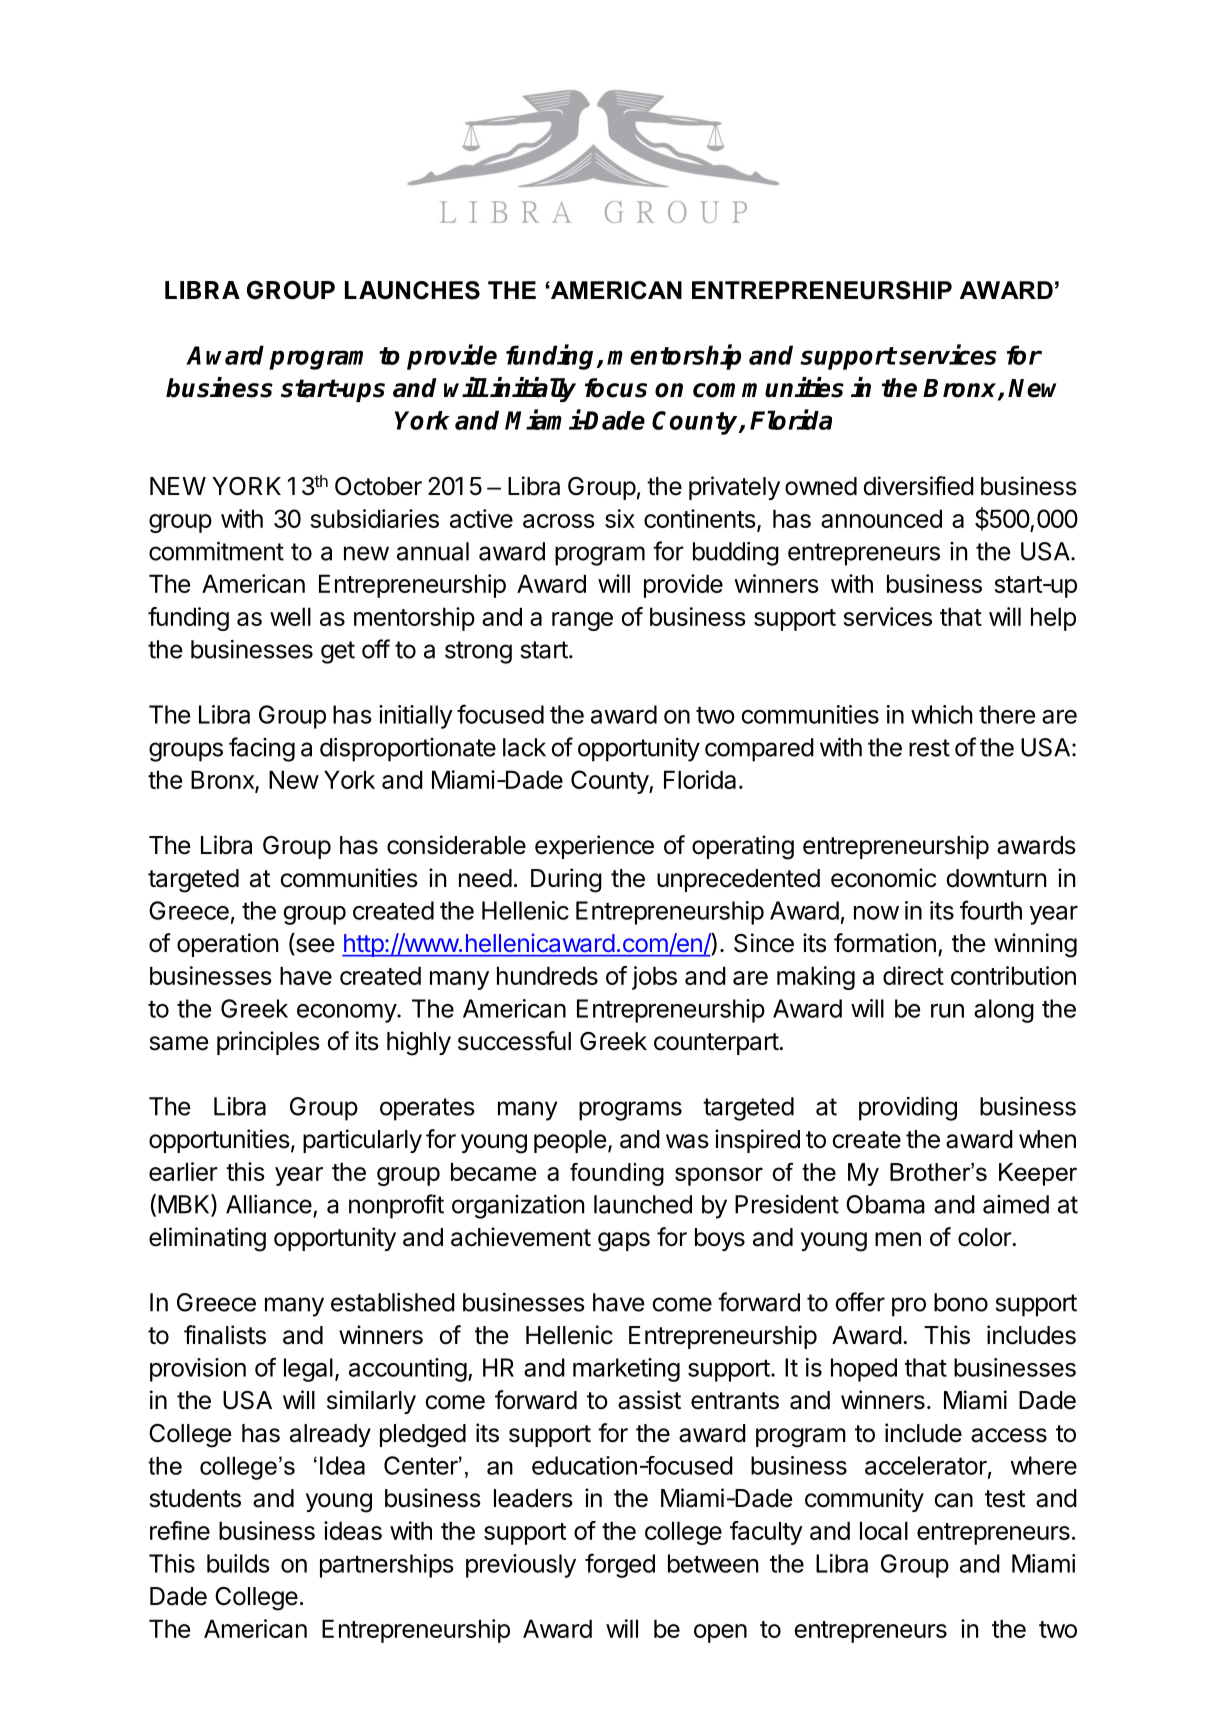 The height and width of the page is (1732, 1225). What do you see at coordinates (620, 1565) in the page?
I see `forged` at bounding box center [620, 1565].
